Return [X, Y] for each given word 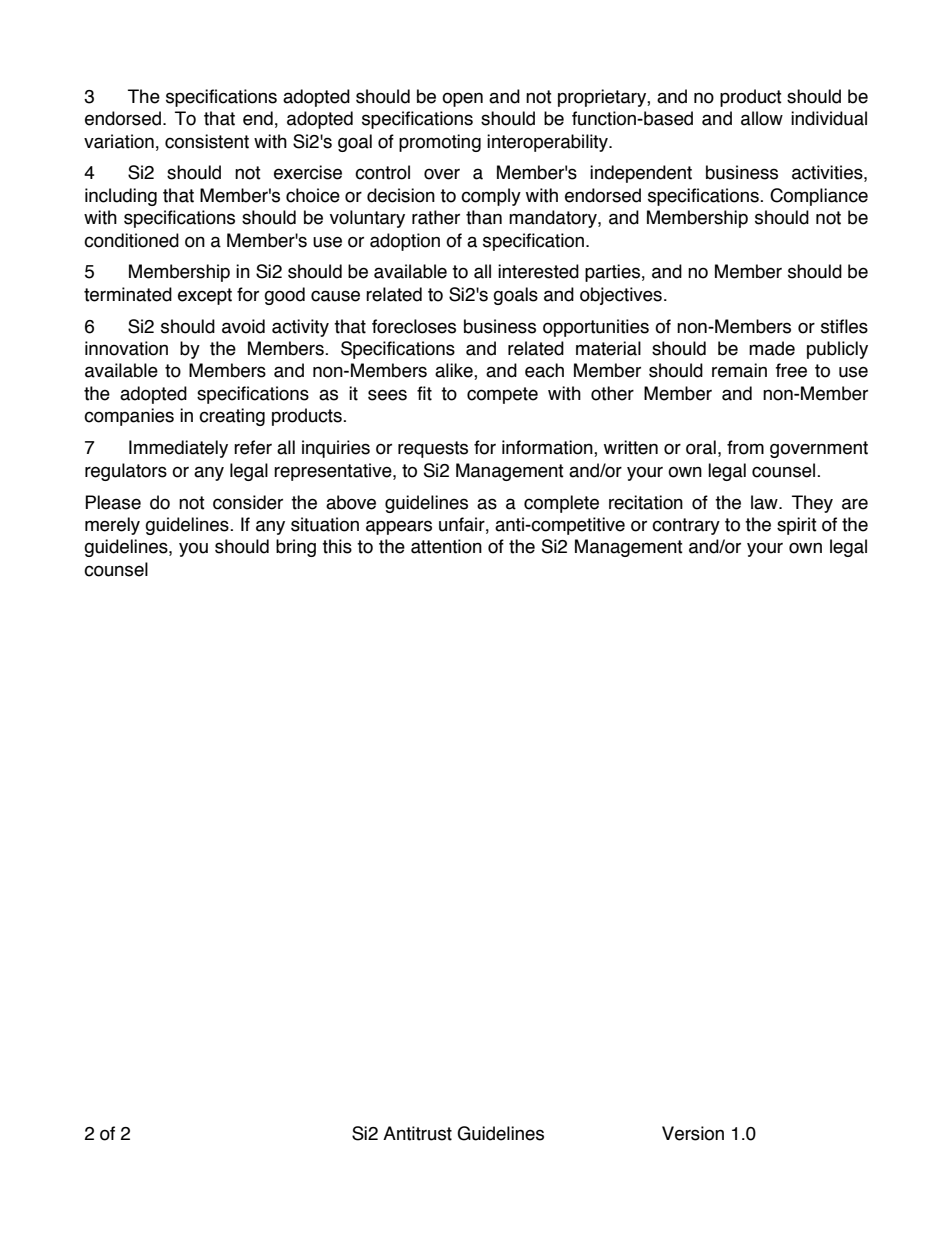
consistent [207, 141]
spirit [797, 526]
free [791, 370]
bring [296, 548]
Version [693, 1133]
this [337, 546]
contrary [686, 526]
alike [455, 371]
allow [762, 118]
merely [112, 526]
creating [232, 417]
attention [446, 546]
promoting [440, 143]
